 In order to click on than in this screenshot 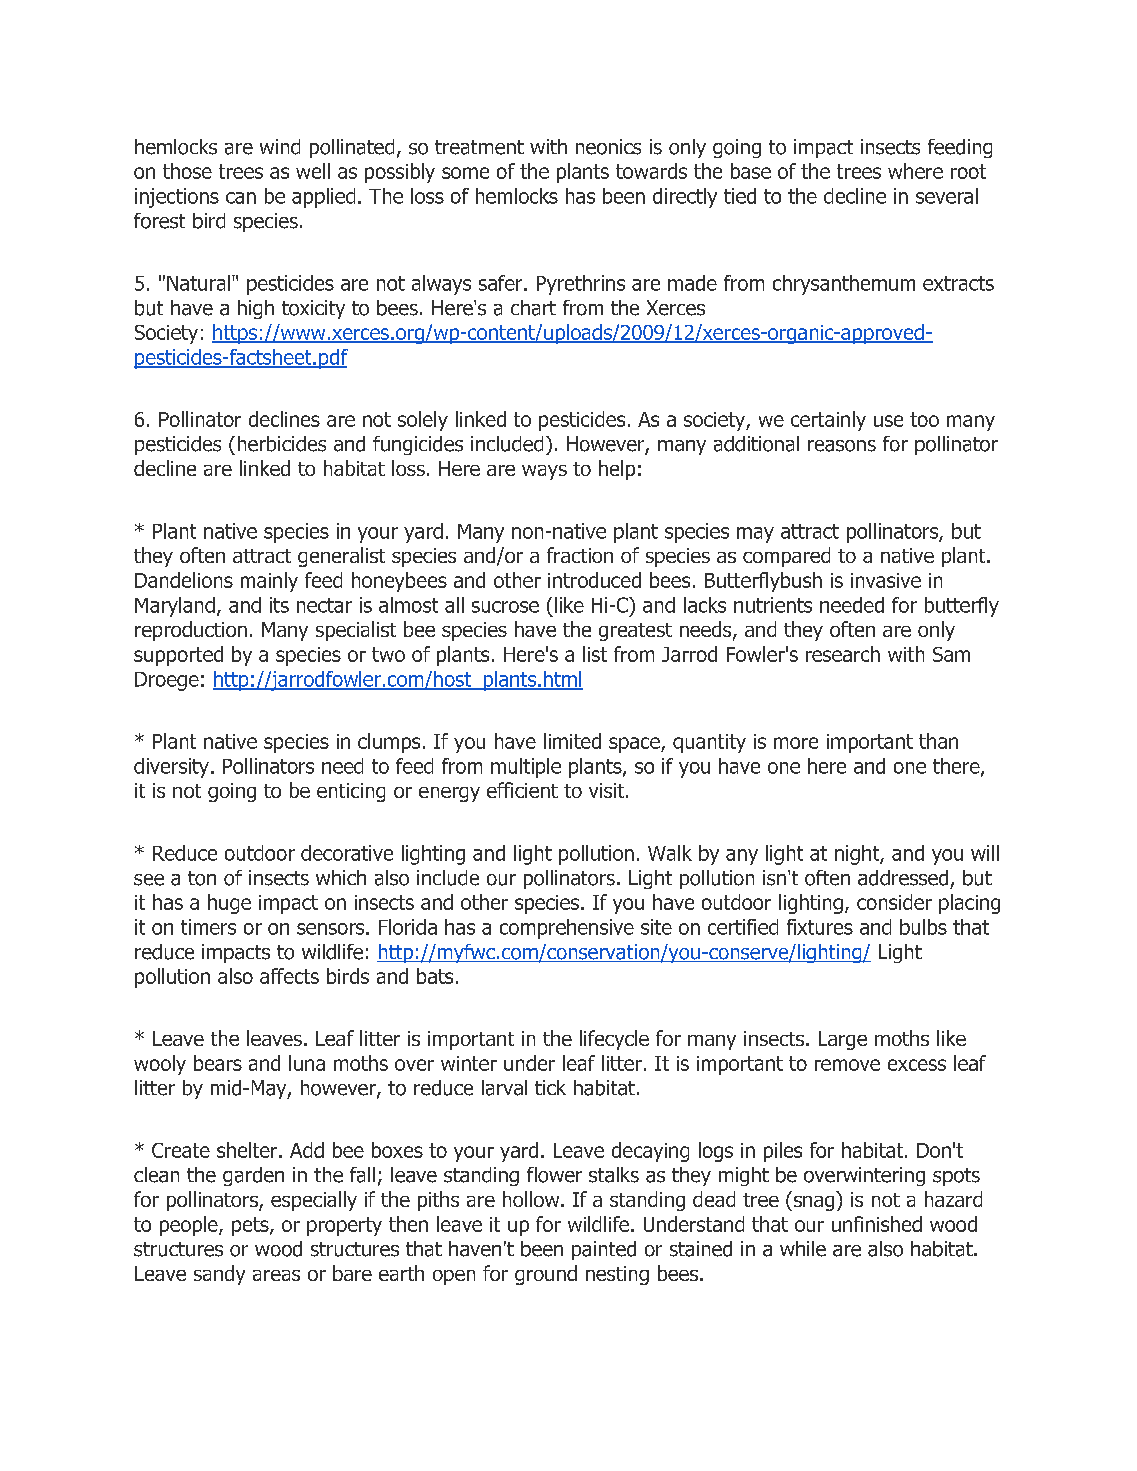, I will do `click(938, 741)`.
